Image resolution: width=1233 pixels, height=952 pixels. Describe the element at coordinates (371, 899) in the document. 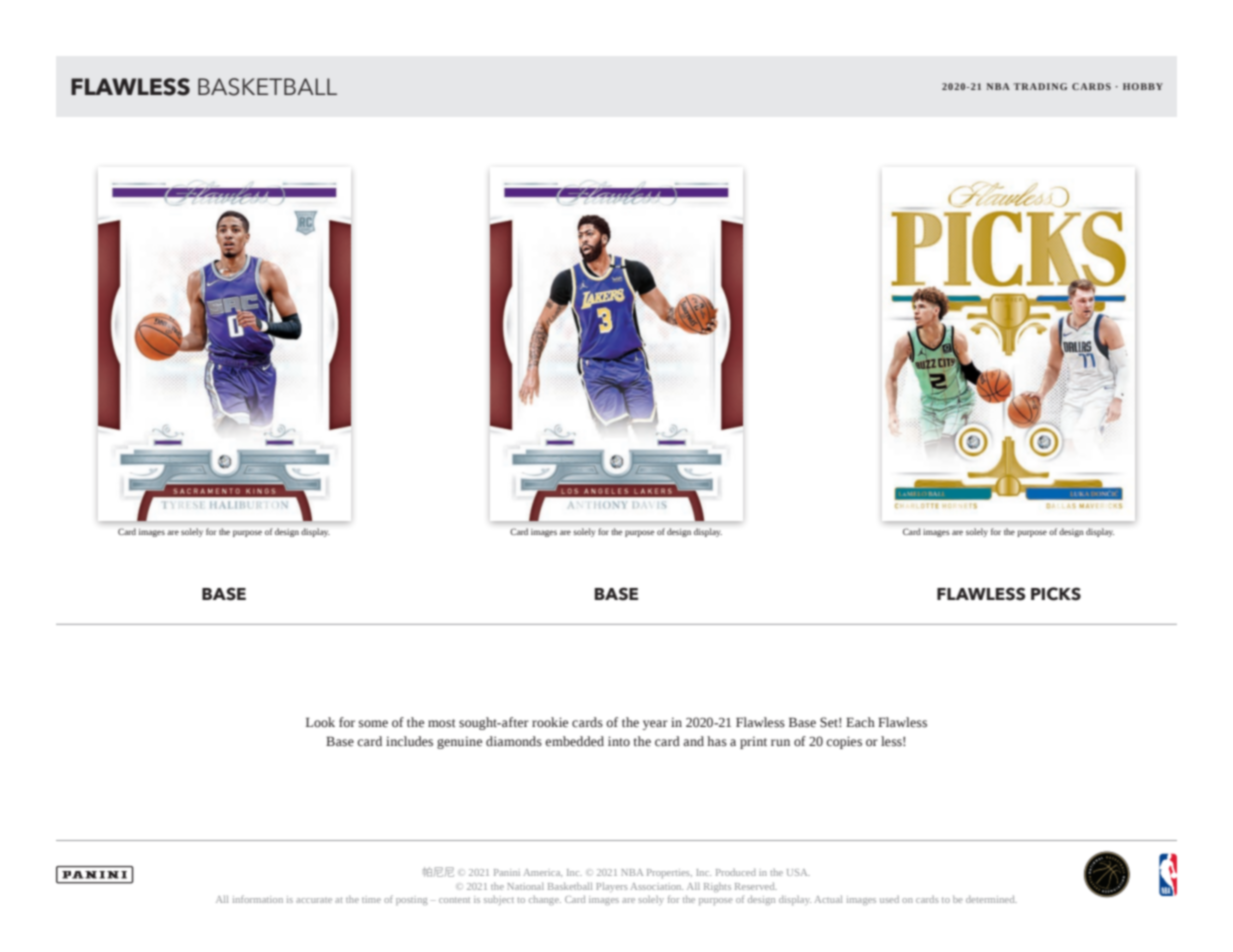

I see `time` at that location.
